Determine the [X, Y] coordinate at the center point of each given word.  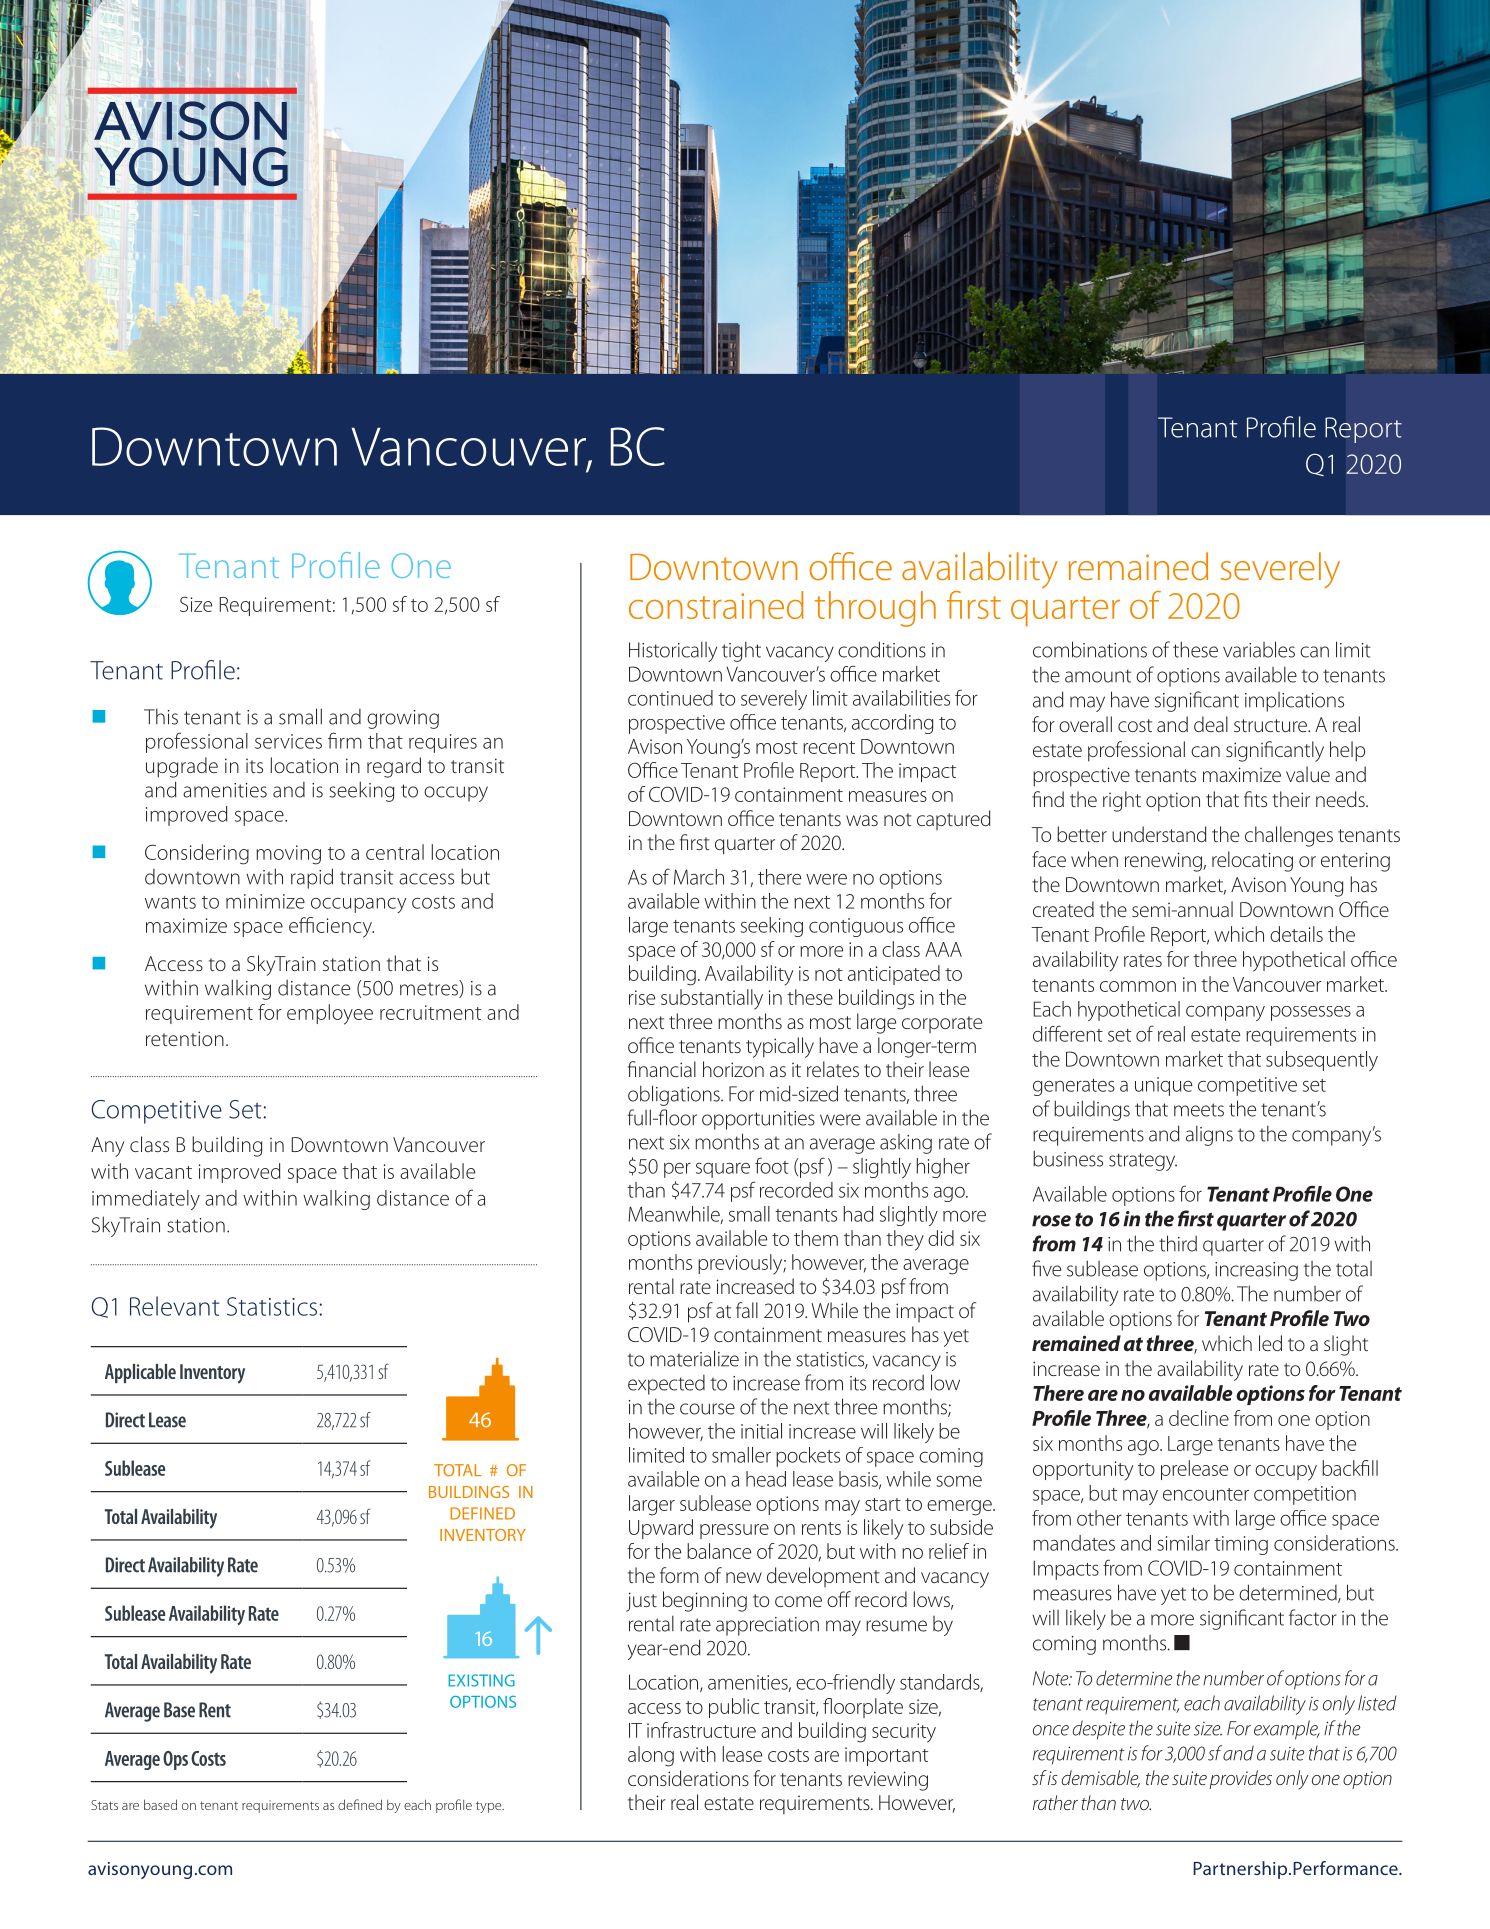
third [1178, 1243]
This [161, 716]
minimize [265, 901]
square [723, 1170]
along [651, 1756]
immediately [146, 1200]
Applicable [140, 1373]
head [766, 1479]
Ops [175, 1760]
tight [741, 651]
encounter [1206, 1494]
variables [1259, 649]
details [1296, 934]
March [699, 877]
